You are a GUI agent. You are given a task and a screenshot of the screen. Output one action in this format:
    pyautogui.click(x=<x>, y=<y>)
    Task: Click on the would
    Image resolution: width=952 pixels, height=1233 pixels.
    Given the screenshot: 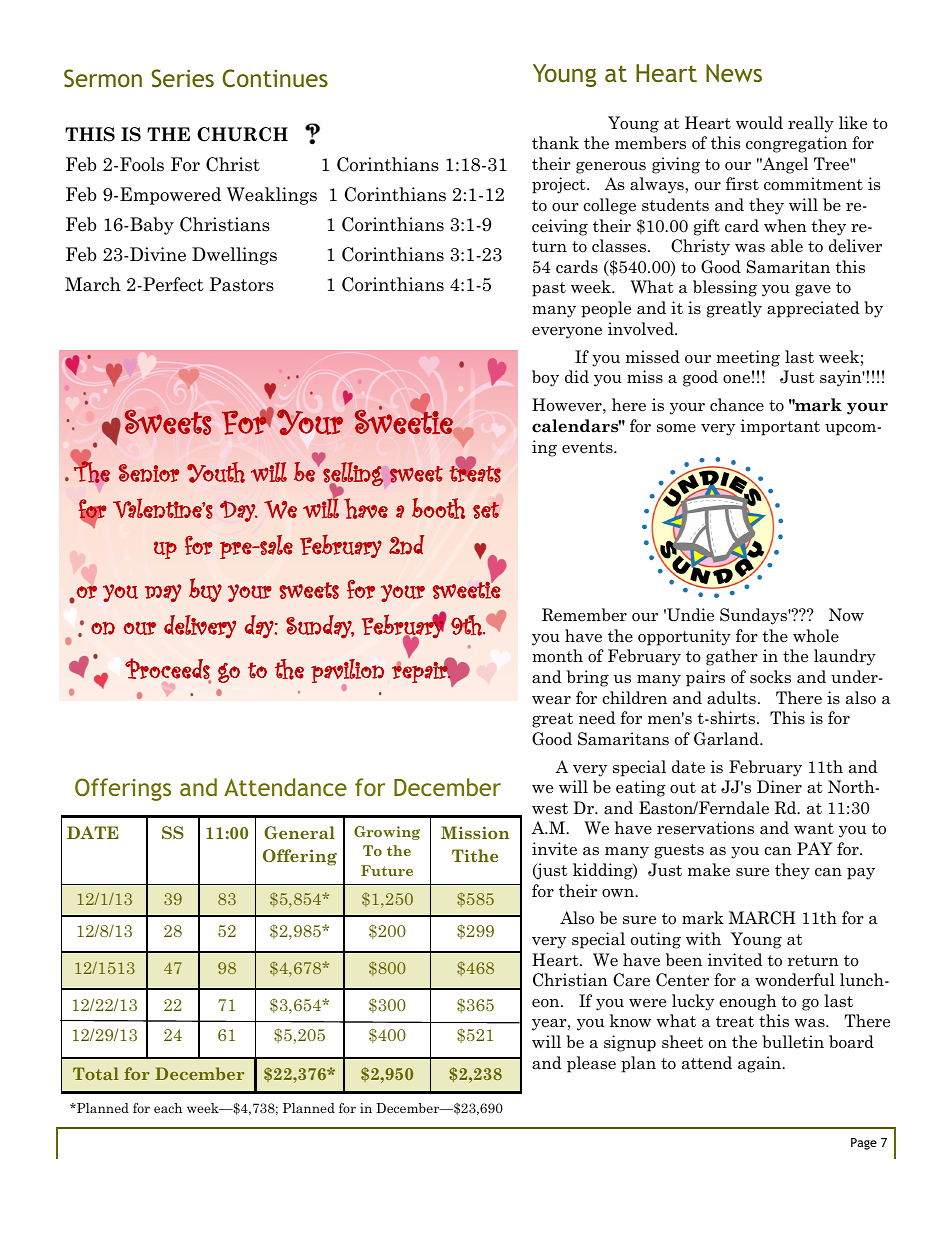 What is the action you would take?
    pyautogui.click(x=759, y=123)
